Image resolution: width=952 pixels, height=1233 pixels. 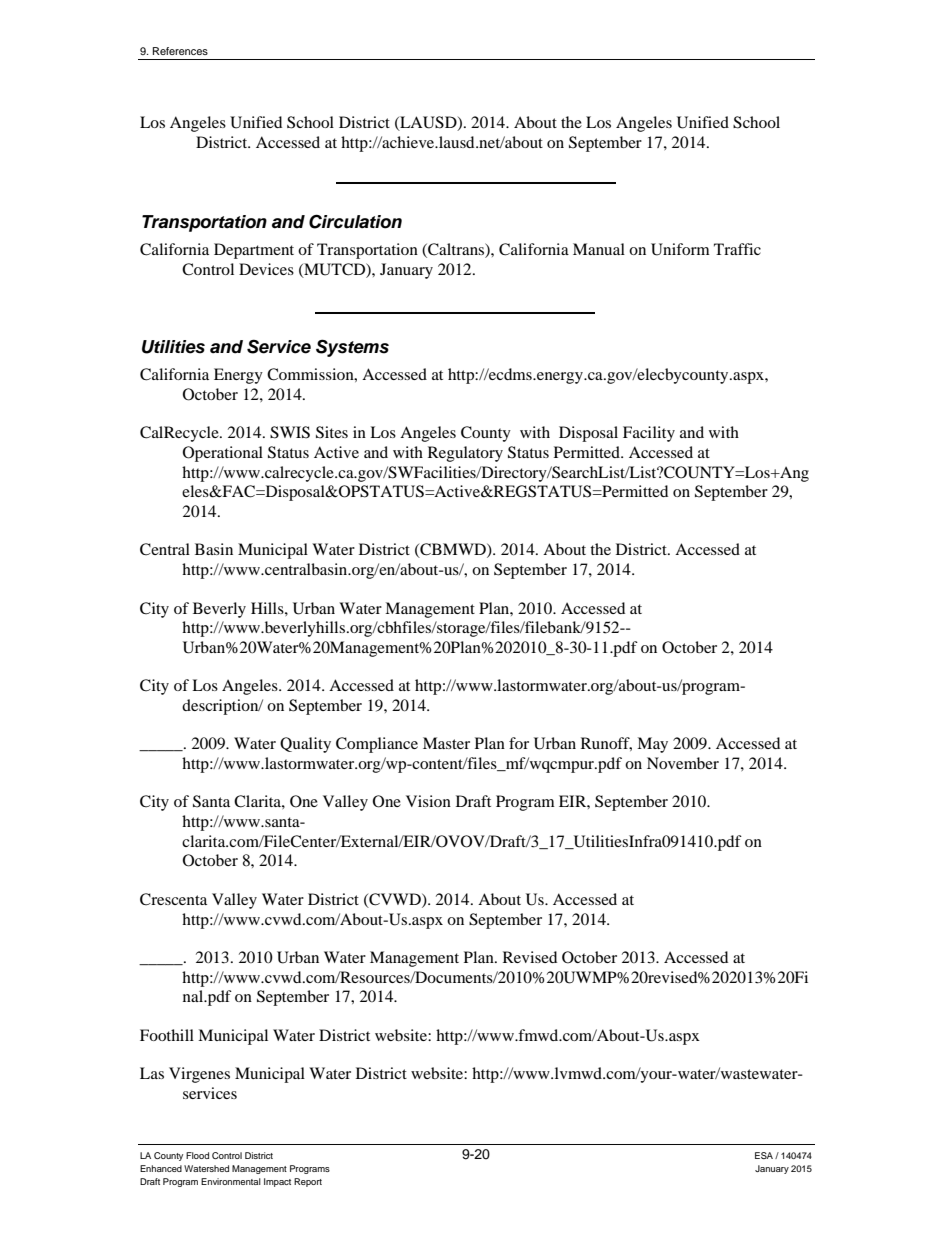 What do you see at coordinates (305, 745) in the image?
I see `Quality` at bounding box center [305, 745].
